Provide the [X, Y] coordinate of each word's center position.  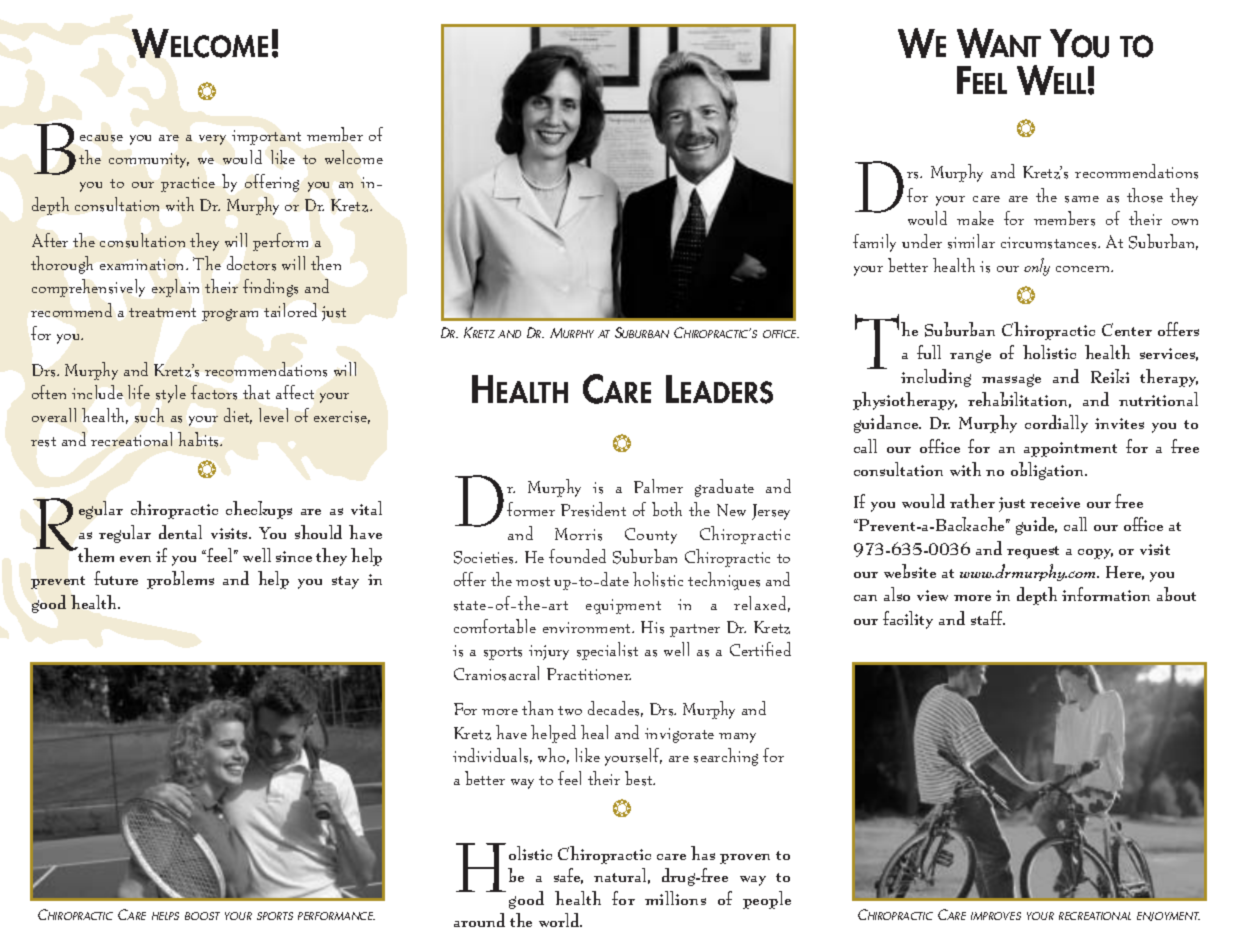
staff [988, 618]
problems [180, 580]
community [149, 160]
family [874, 243]
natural [622, 876]
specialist [607, 651]
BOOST [202, 916]
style [171, 394]
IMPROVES [996, 916]
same [1082, 199]
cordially [1056, 424]
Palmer [658, 486]
